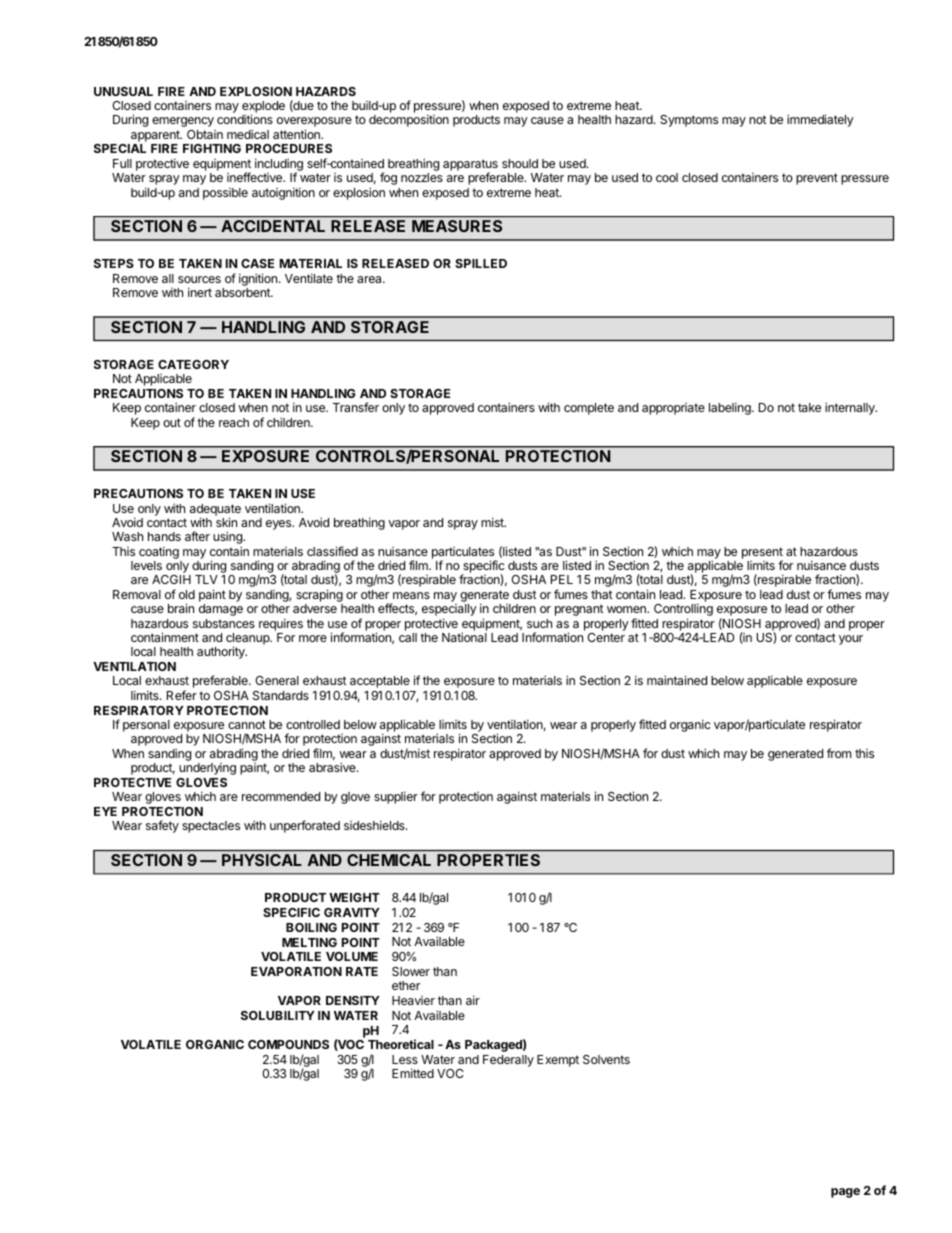  I want to click on Solvents, so click(606, 1059).
